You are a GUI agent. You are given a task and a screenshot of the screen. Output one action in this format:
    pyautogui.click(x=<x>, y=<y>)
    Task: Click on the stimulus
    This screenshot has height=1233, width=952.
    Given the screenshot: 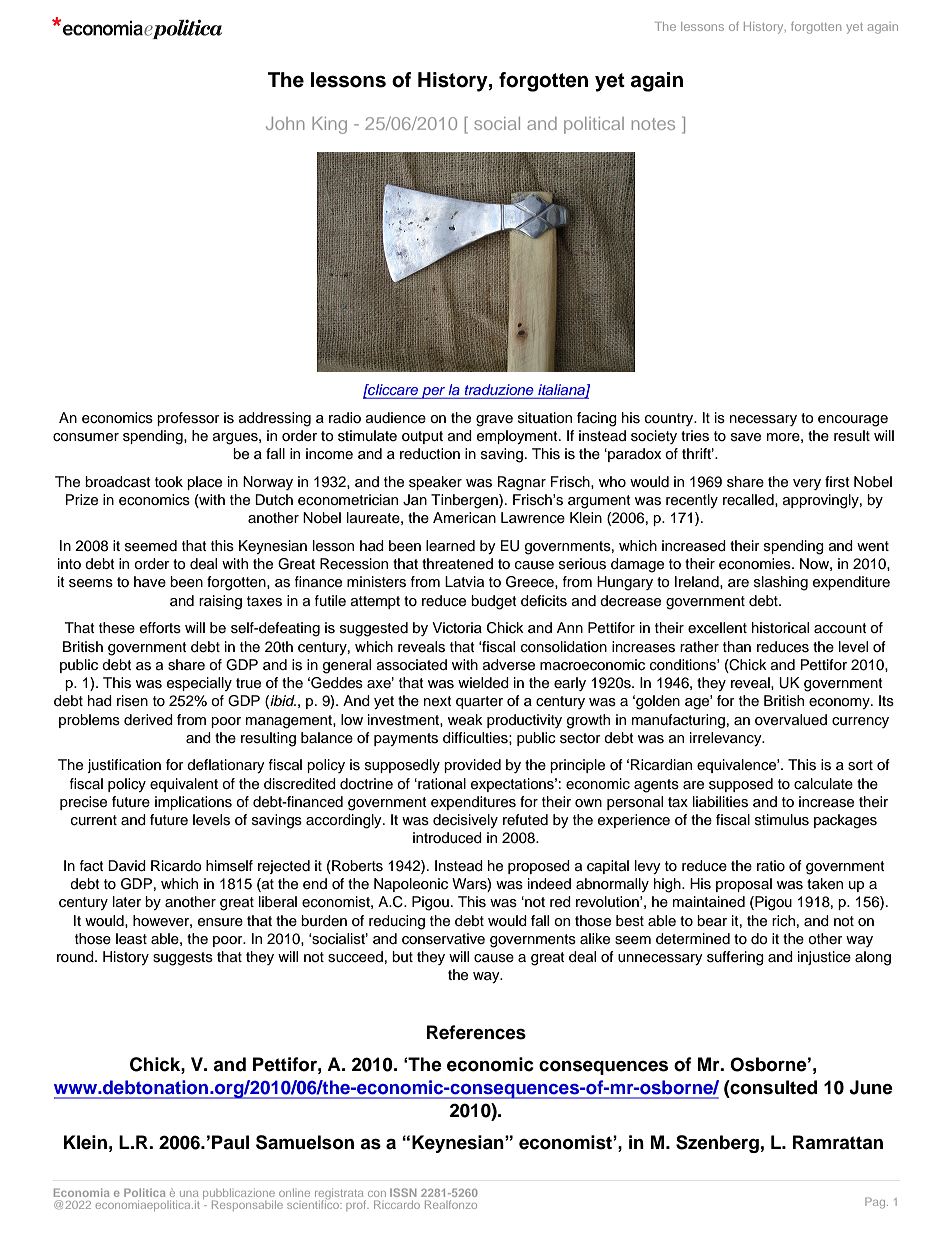 What is the action you would take?
    pyautogui.click(x=782, y=820)
